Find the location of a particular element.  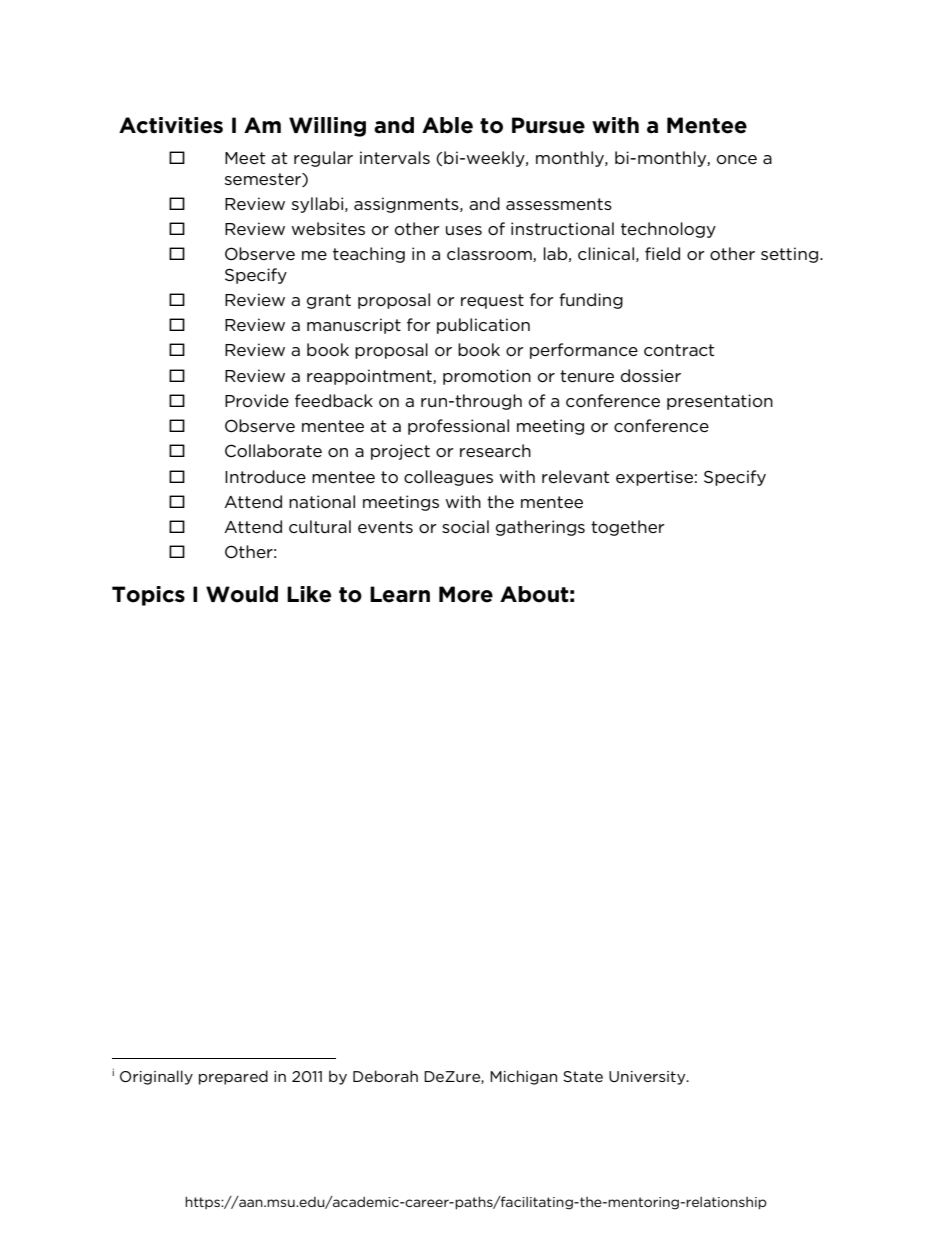

contract is located at coordinates (679, 350).
